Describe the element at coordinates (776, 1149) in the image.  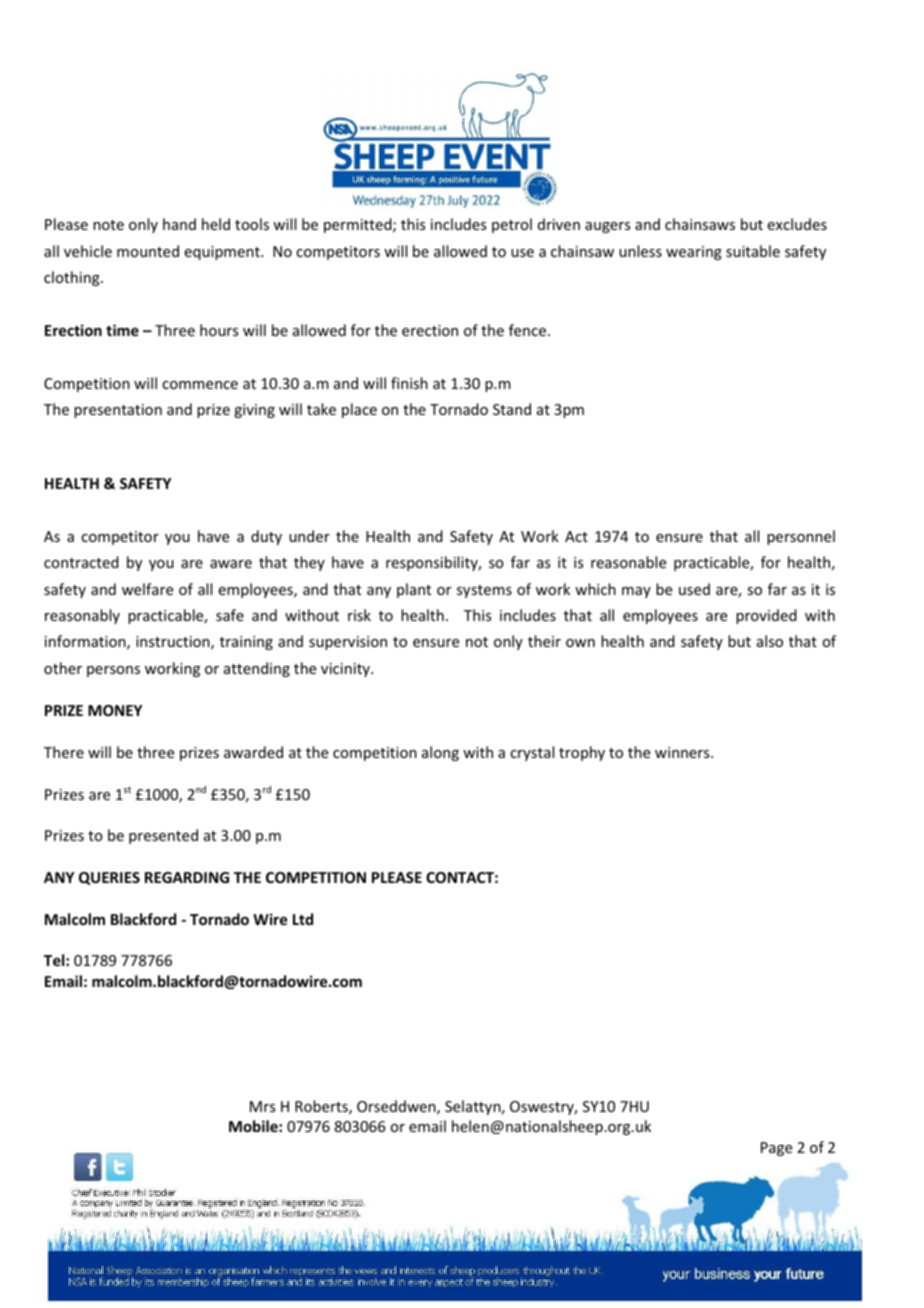
I see `Page` at that location.
